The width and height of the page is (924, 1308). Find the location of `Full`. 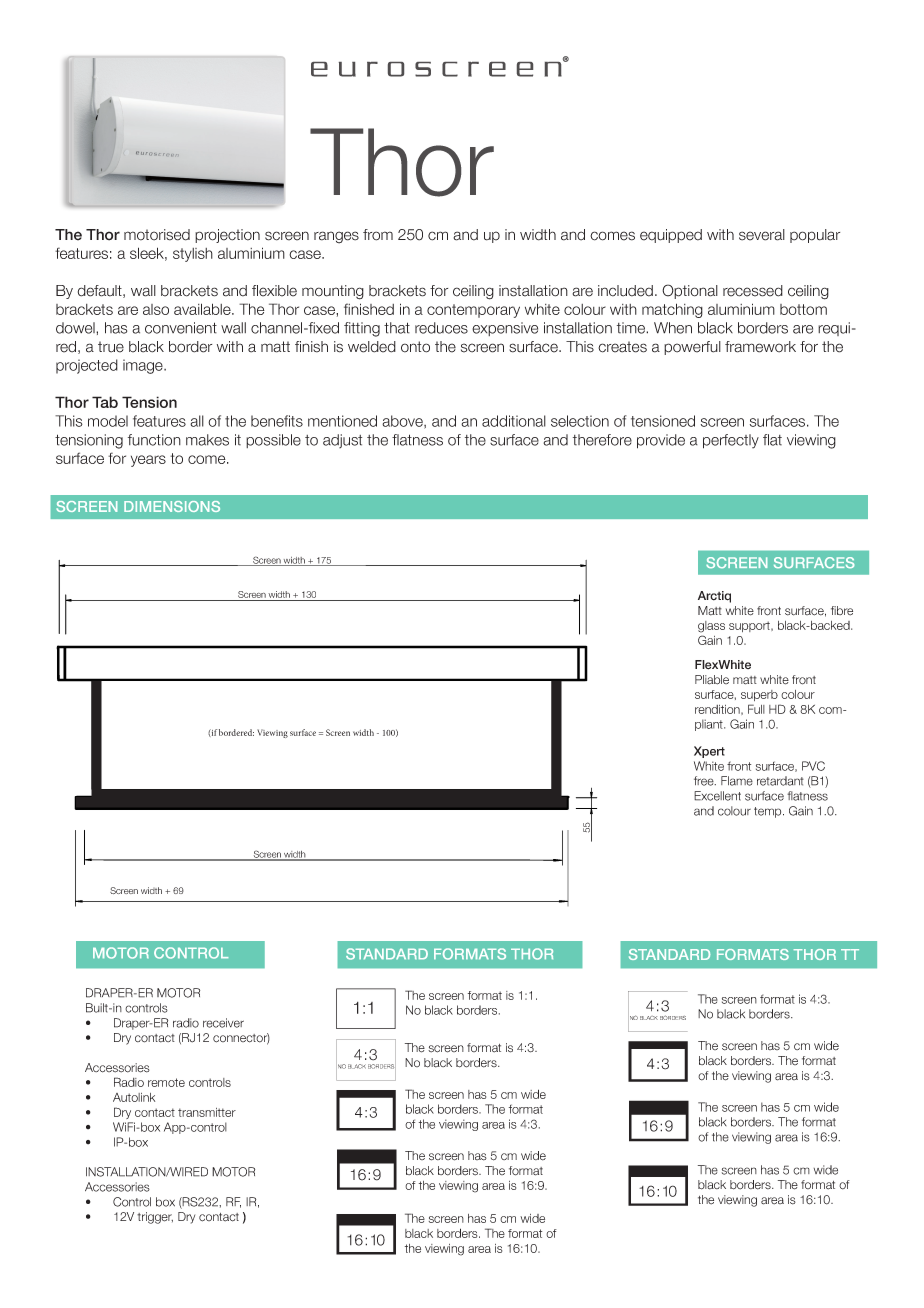

Full is located at coordinates (756, 709).
